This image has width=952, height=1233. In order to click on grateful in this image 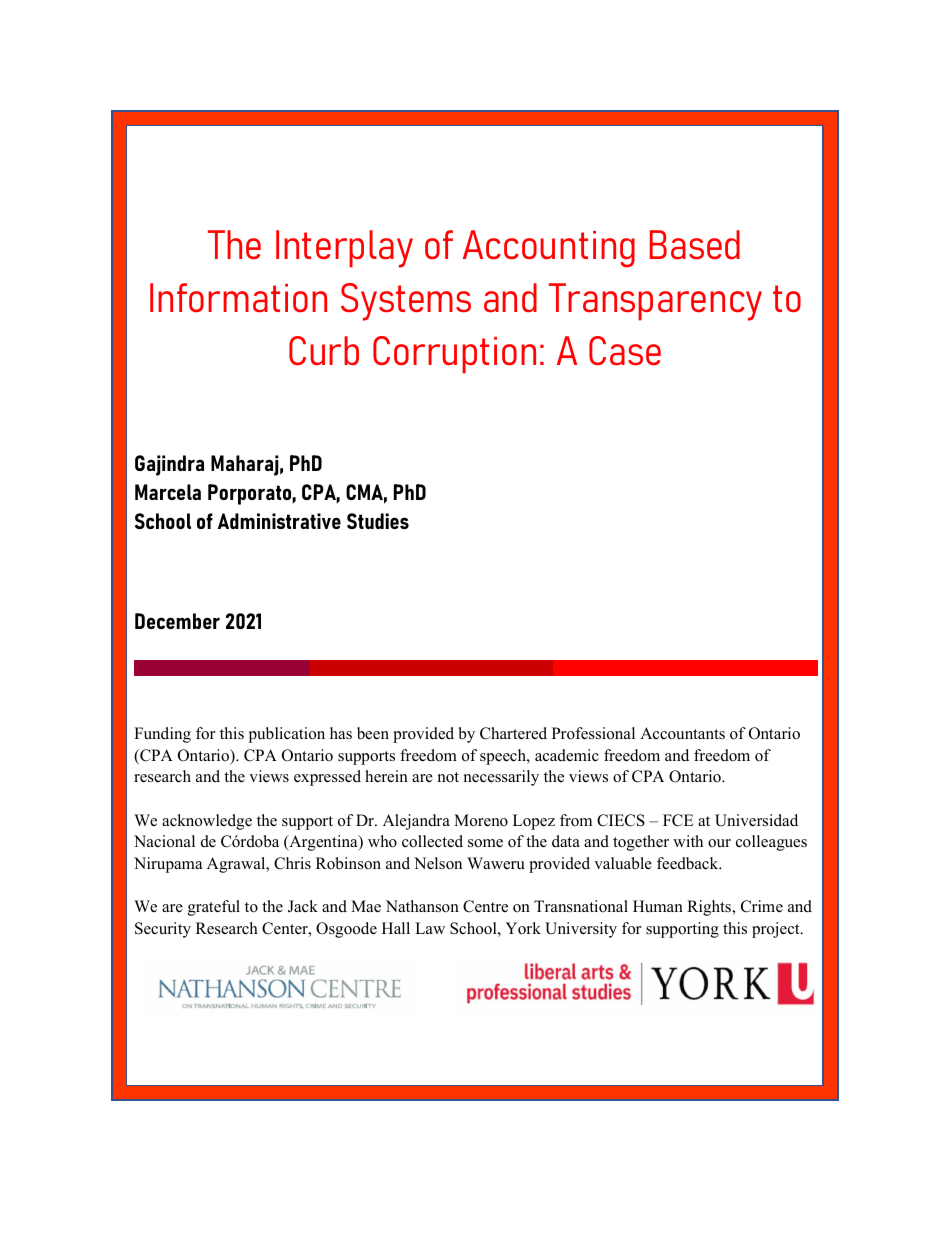, I will do `click(214, 908)`.
